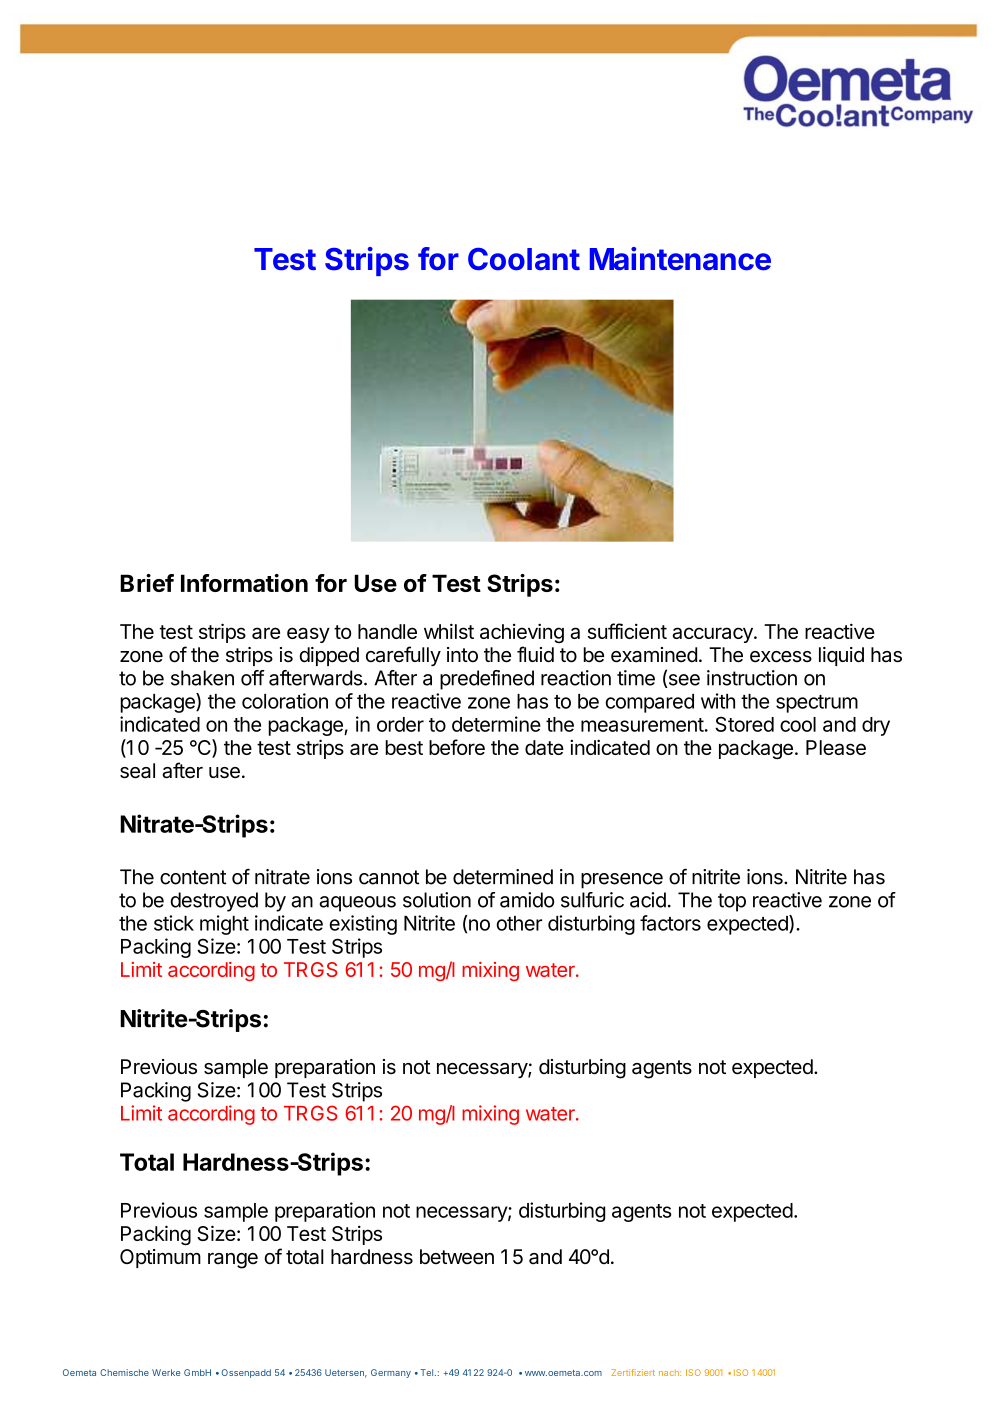 This page has height=1415, width=1000. Describe the element at coordinates (522, 633) in the page. I see `achieving` at that location.
